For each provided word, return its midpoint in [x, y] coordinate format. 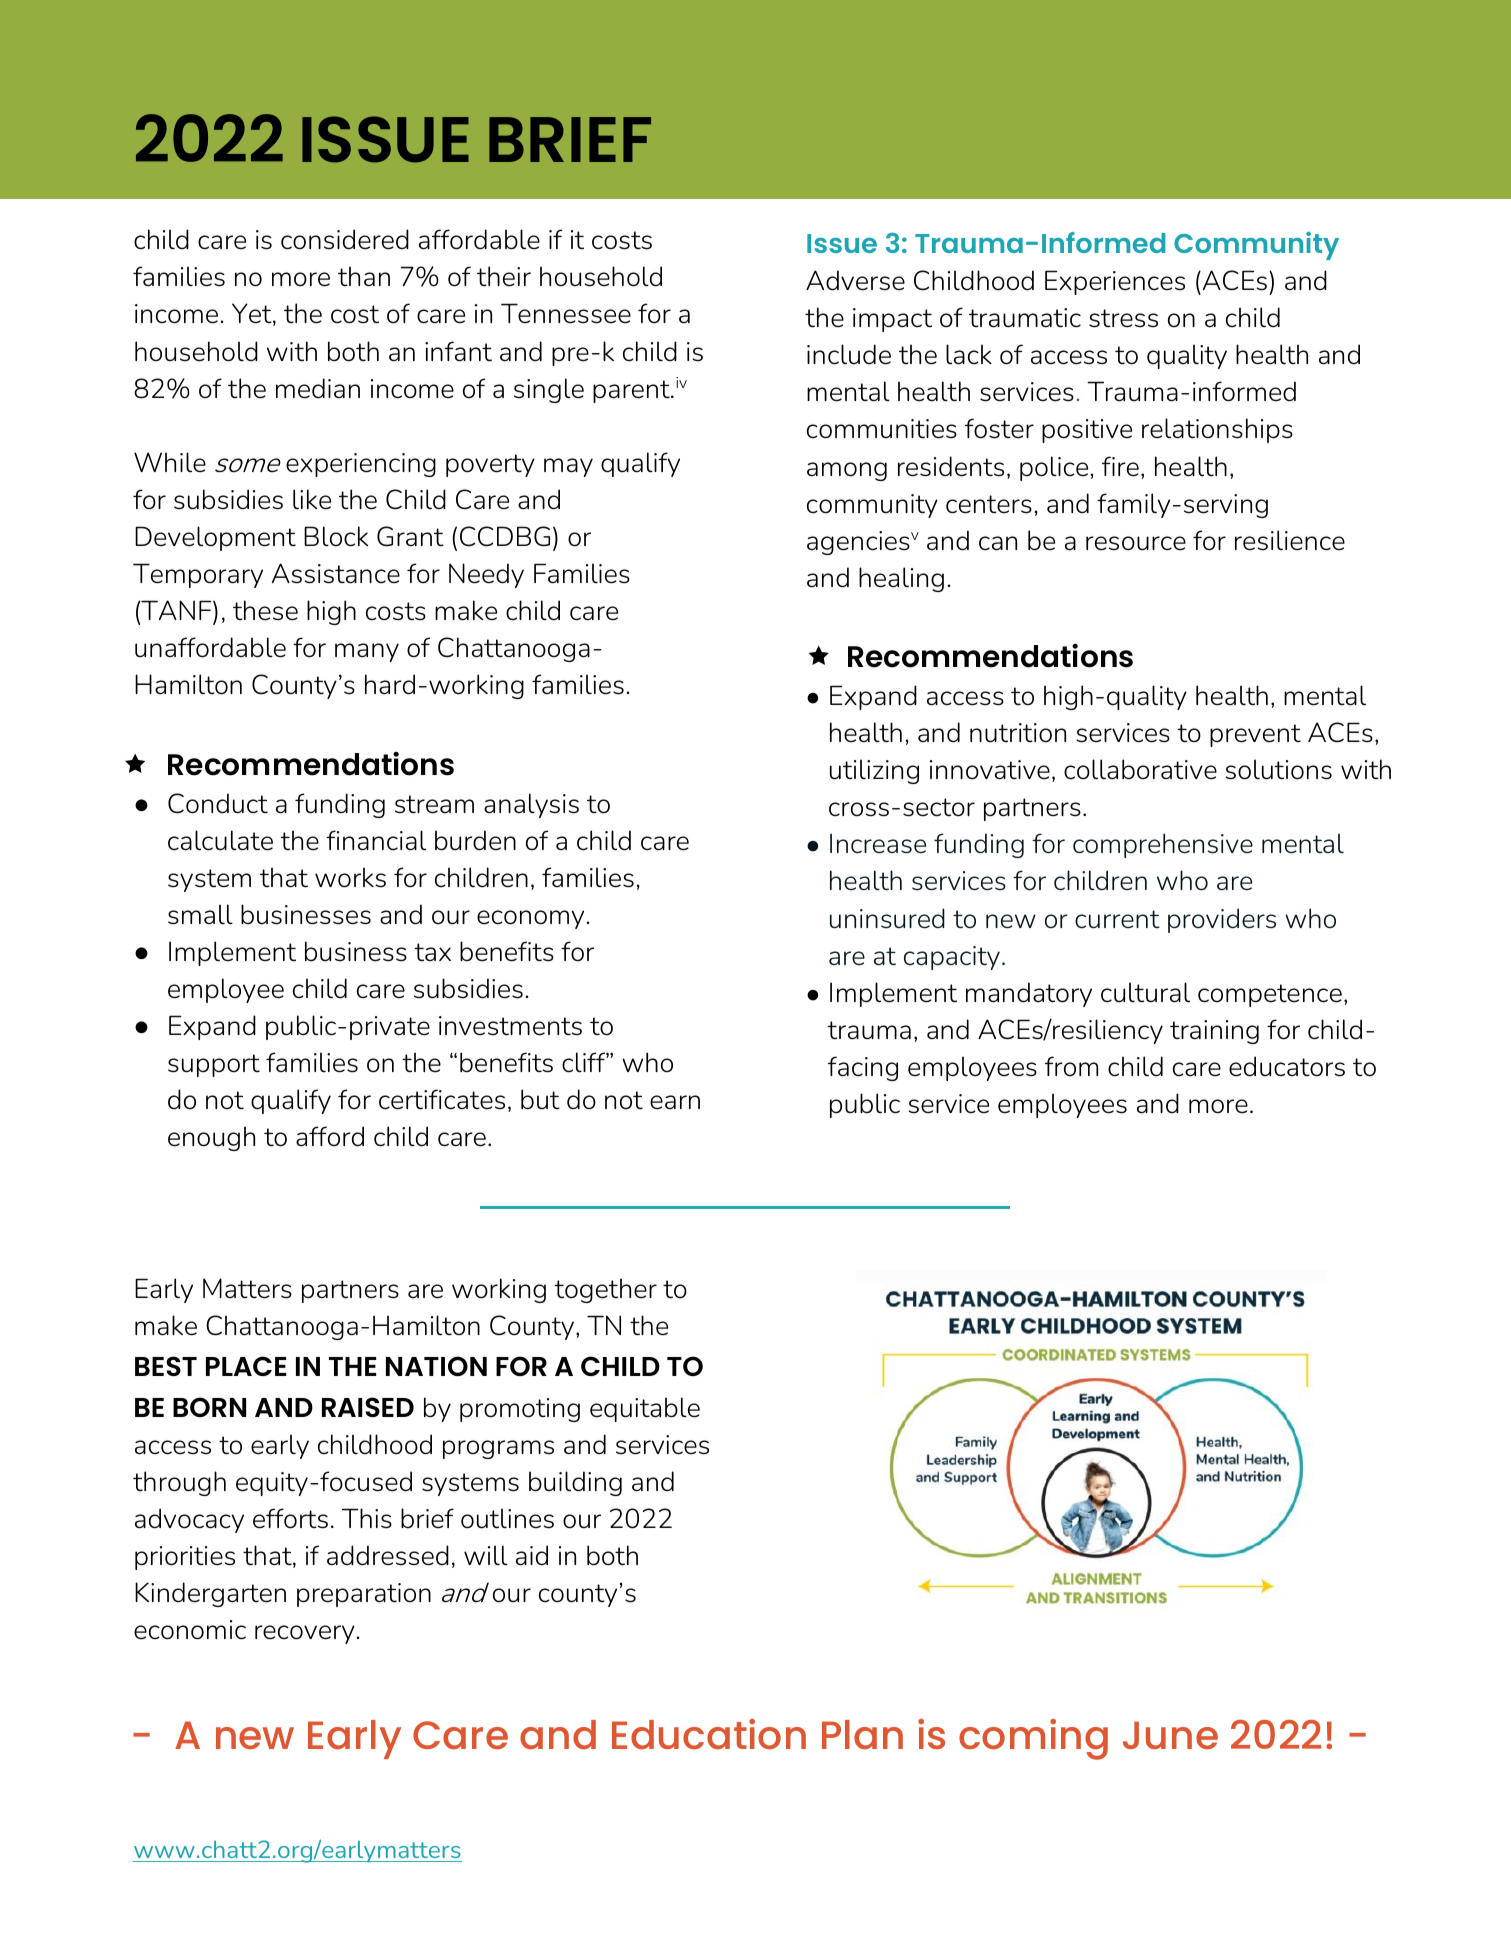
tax [432, 952]
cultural [1145, 992]
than [364, 276]
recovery [305, 1634]
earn [675, 1102]
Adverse [855, 280]
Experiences [1115, 282]
